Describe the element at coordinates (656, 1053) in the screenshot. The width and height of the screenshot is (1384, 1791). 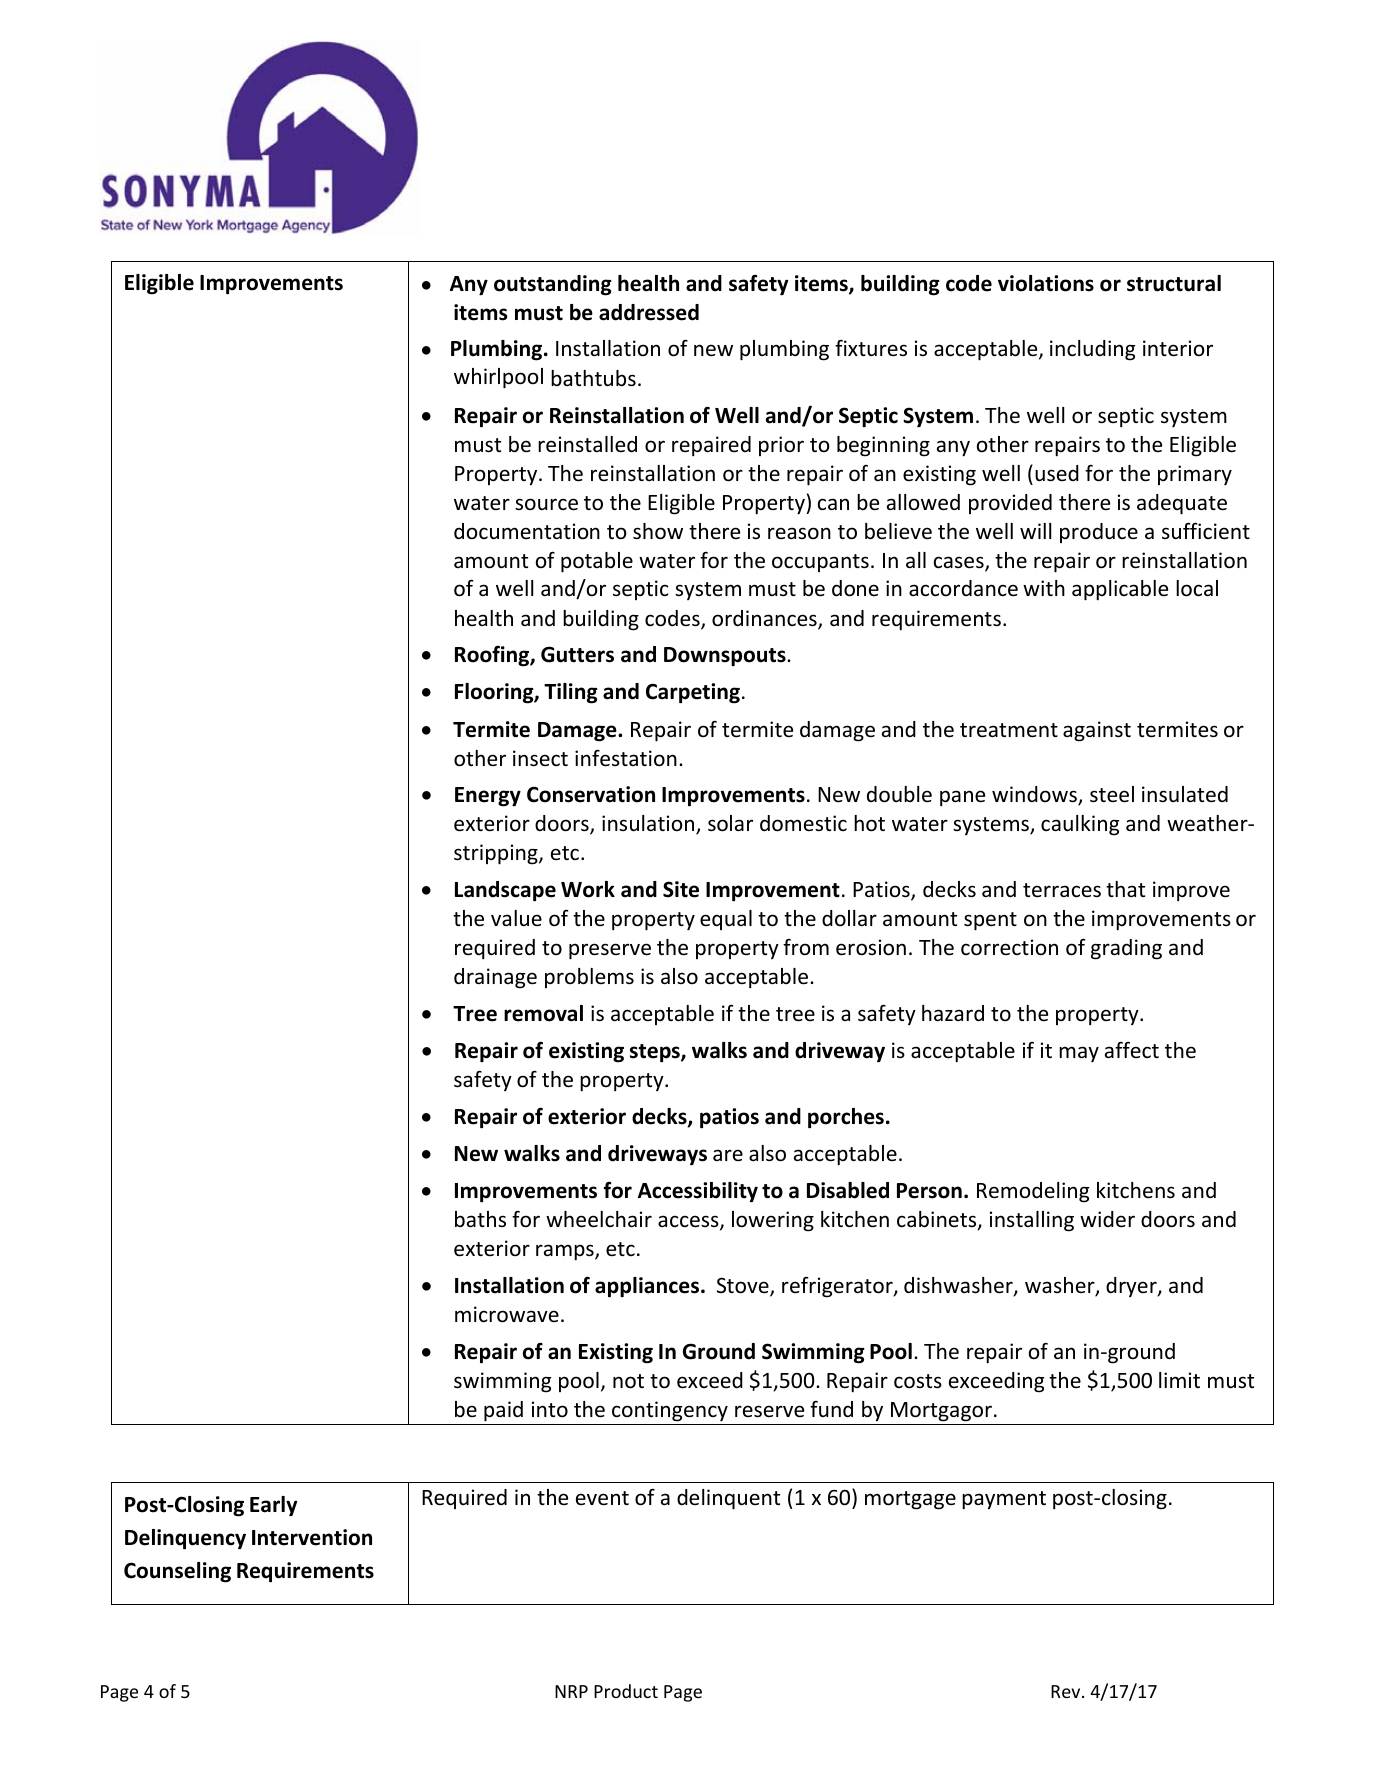
I see `steps` at that location.
